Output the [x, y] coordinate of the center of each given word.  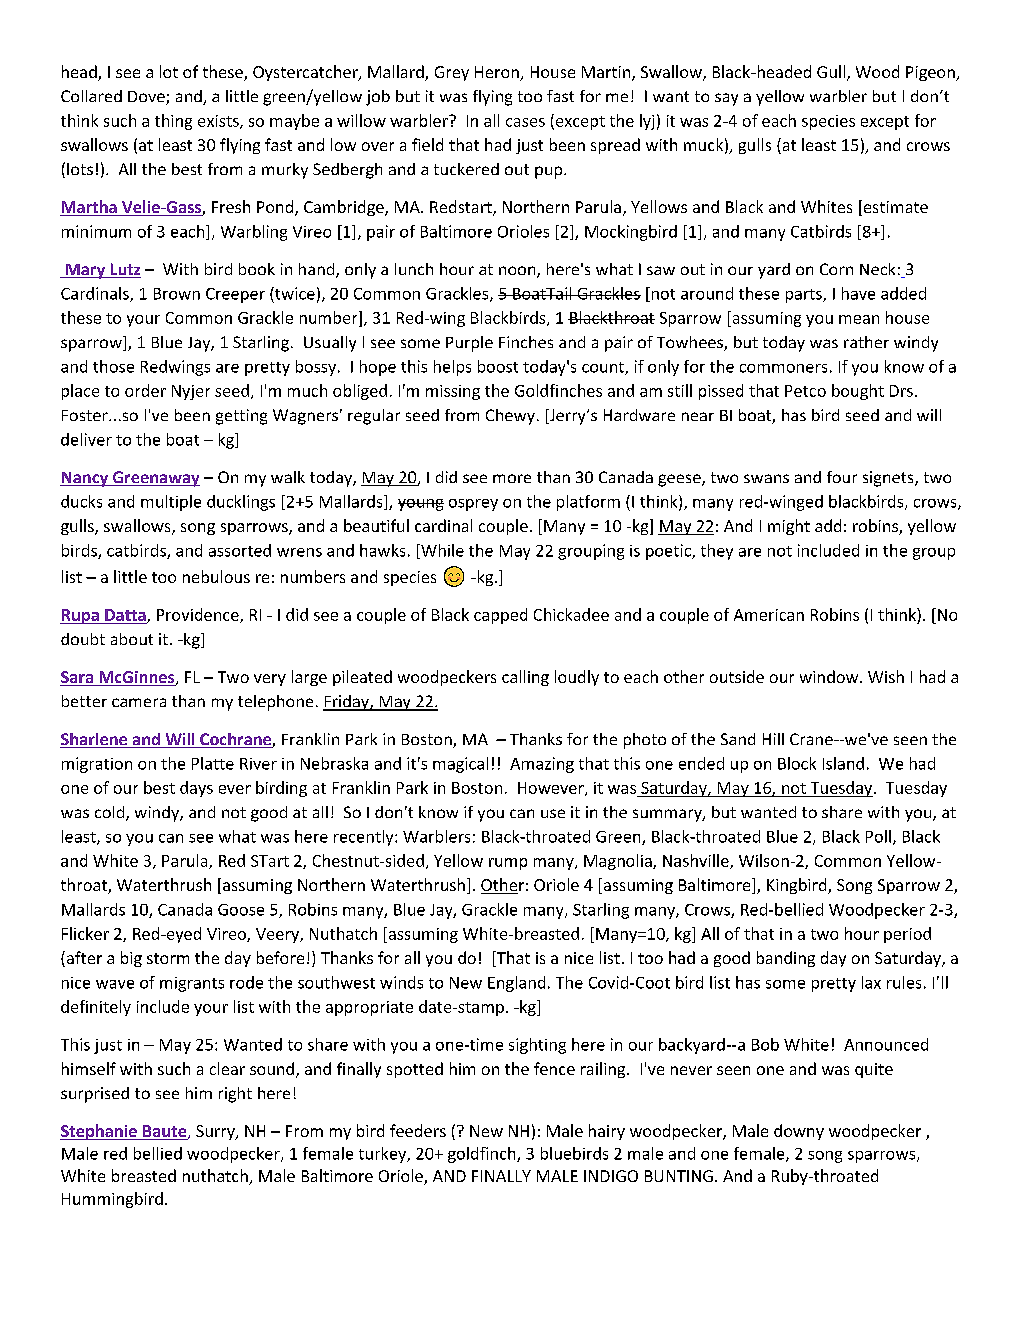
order [145, 390]
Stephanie [99, 1132]
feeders [418, 1130]
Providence [199, 615]
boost [498, 366]
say [726, 99]
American [769, 615]
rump [508, 864]
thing [173, 122]
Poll [878, 836]
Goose [241, 910]
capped [500, 616]
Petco [805, 391]
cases [525, 122]
